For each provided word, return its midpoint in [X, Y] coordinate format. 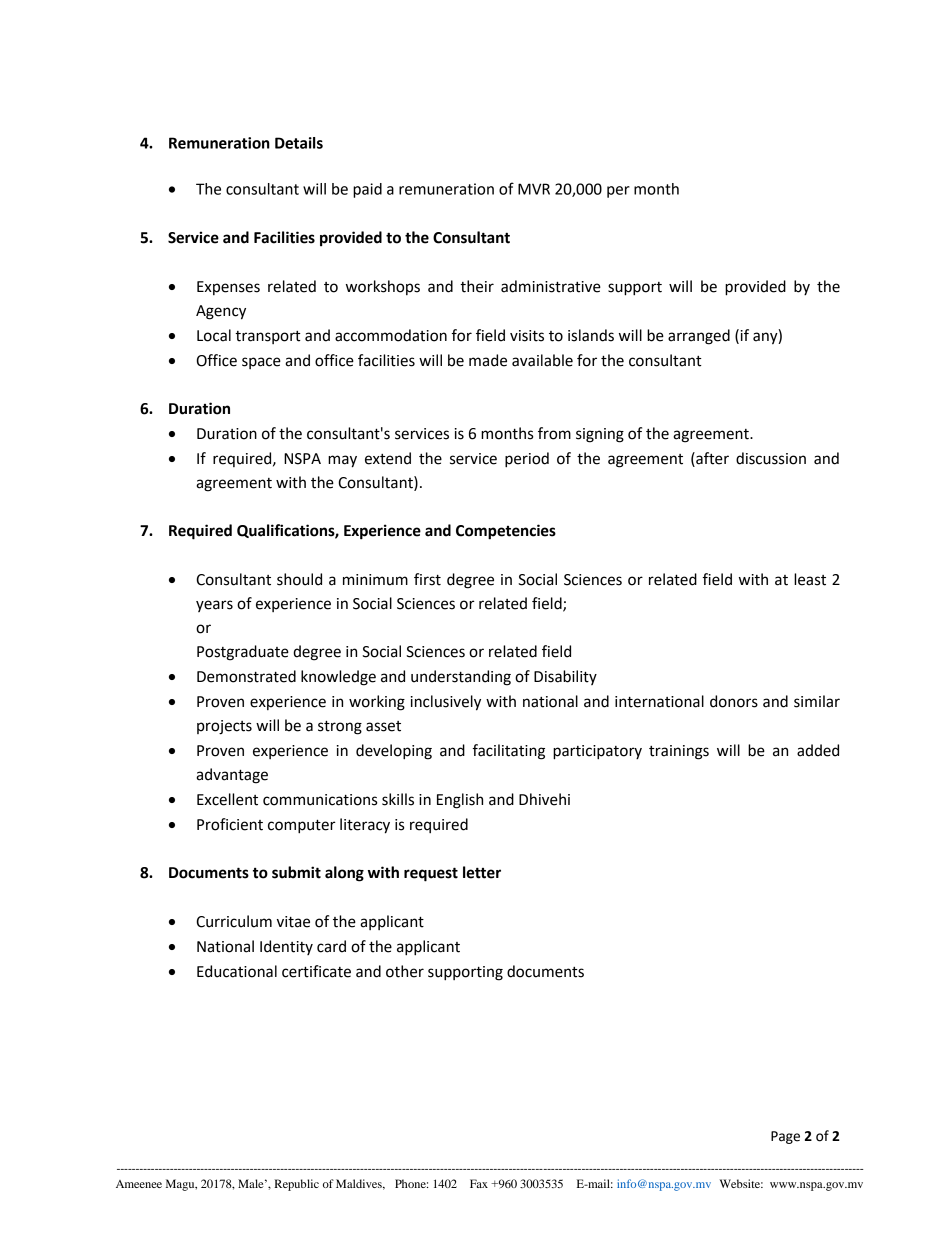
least [810, 579]
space [261, 363]
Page [785, 1137]
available [542, 360]
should [299, 579]
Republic [296, 1185]
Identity [286, 947]
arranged [699, 337]
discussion [771, 458]
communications [320, 800]
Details [299, 143]
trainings [679, 752]
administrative [551, 286]
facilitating [509, 752]
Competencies [506, 532]
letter [482, 872]
